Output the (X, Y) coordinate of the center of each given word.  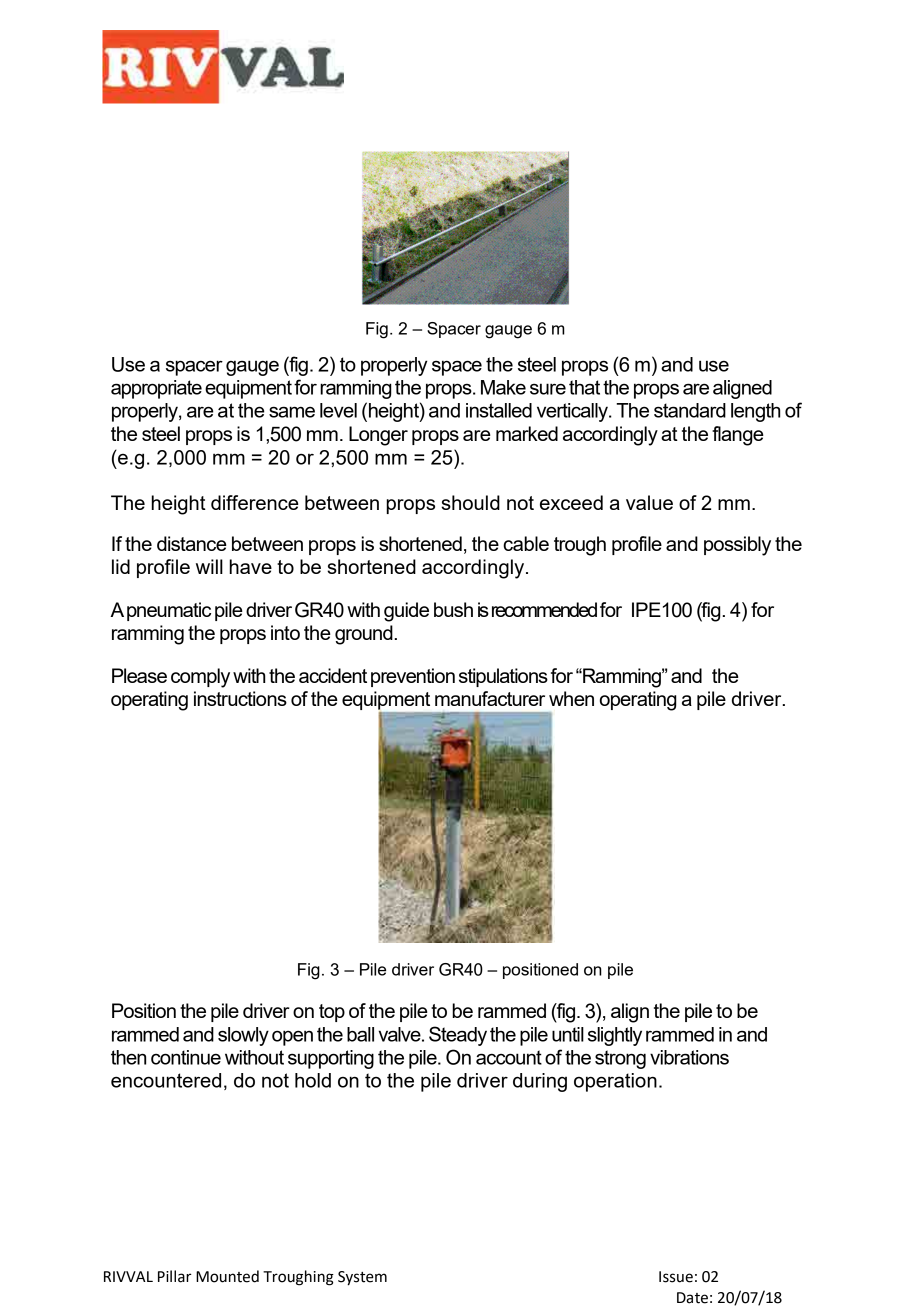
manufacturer (490, 698)
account (509, 1057)
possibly (737, 546)
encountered (166, 1080)
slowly (243, 1036)
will (209, 566)
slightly (615, 1036)
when (571, 698)
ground (365, 635)
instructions (240, 698)
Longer (378, 436)
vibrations (689, 1057)
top (332, 1013)
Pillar (175, 1276)
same (292, 412)
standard (690, 410)
